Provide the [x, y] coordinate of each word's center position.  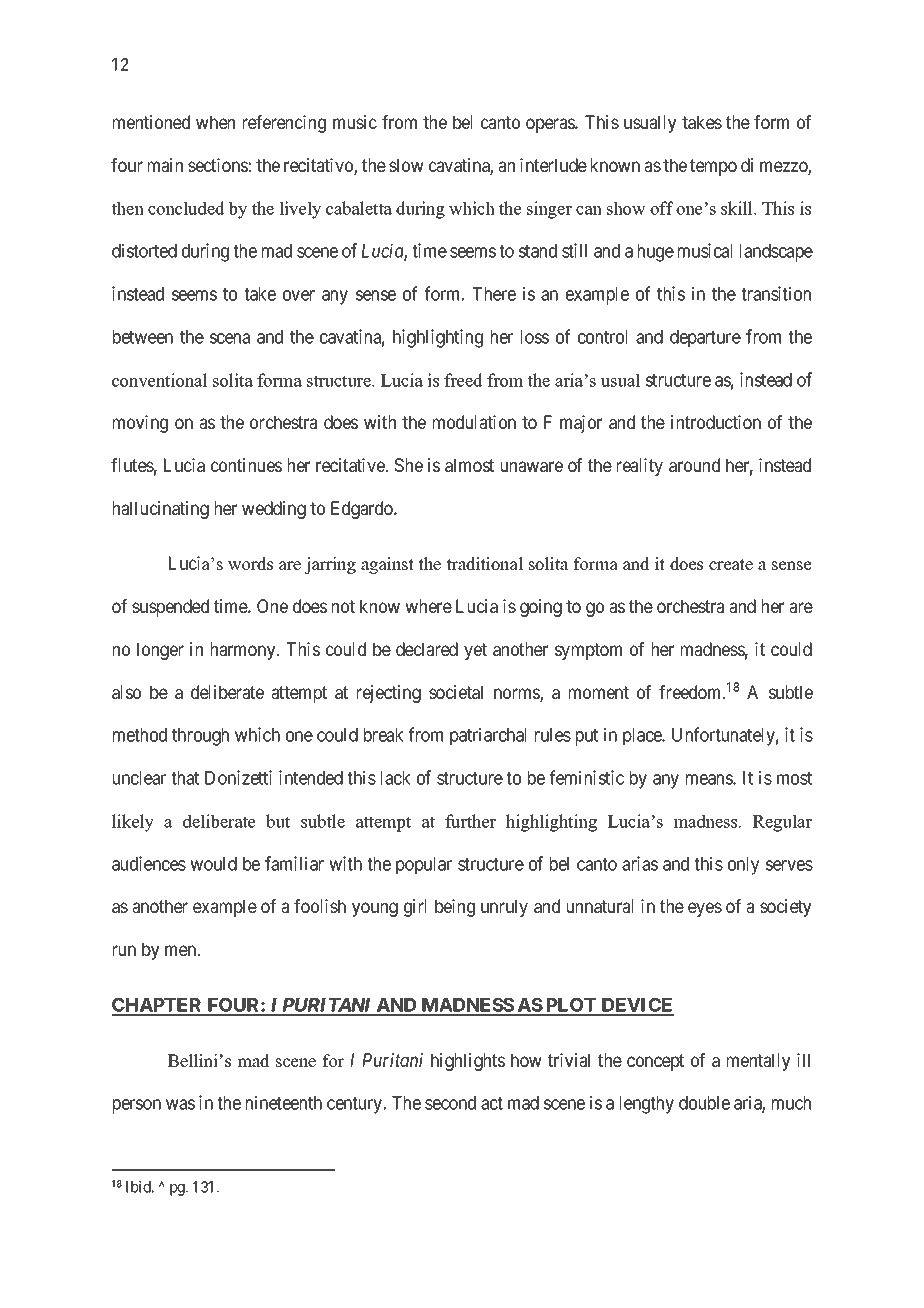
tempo [713, 167]
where [428, 606]
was [180, 1104]
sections [218, 165]
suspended [170, 608]
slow [406, 165]
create [731, 565]
